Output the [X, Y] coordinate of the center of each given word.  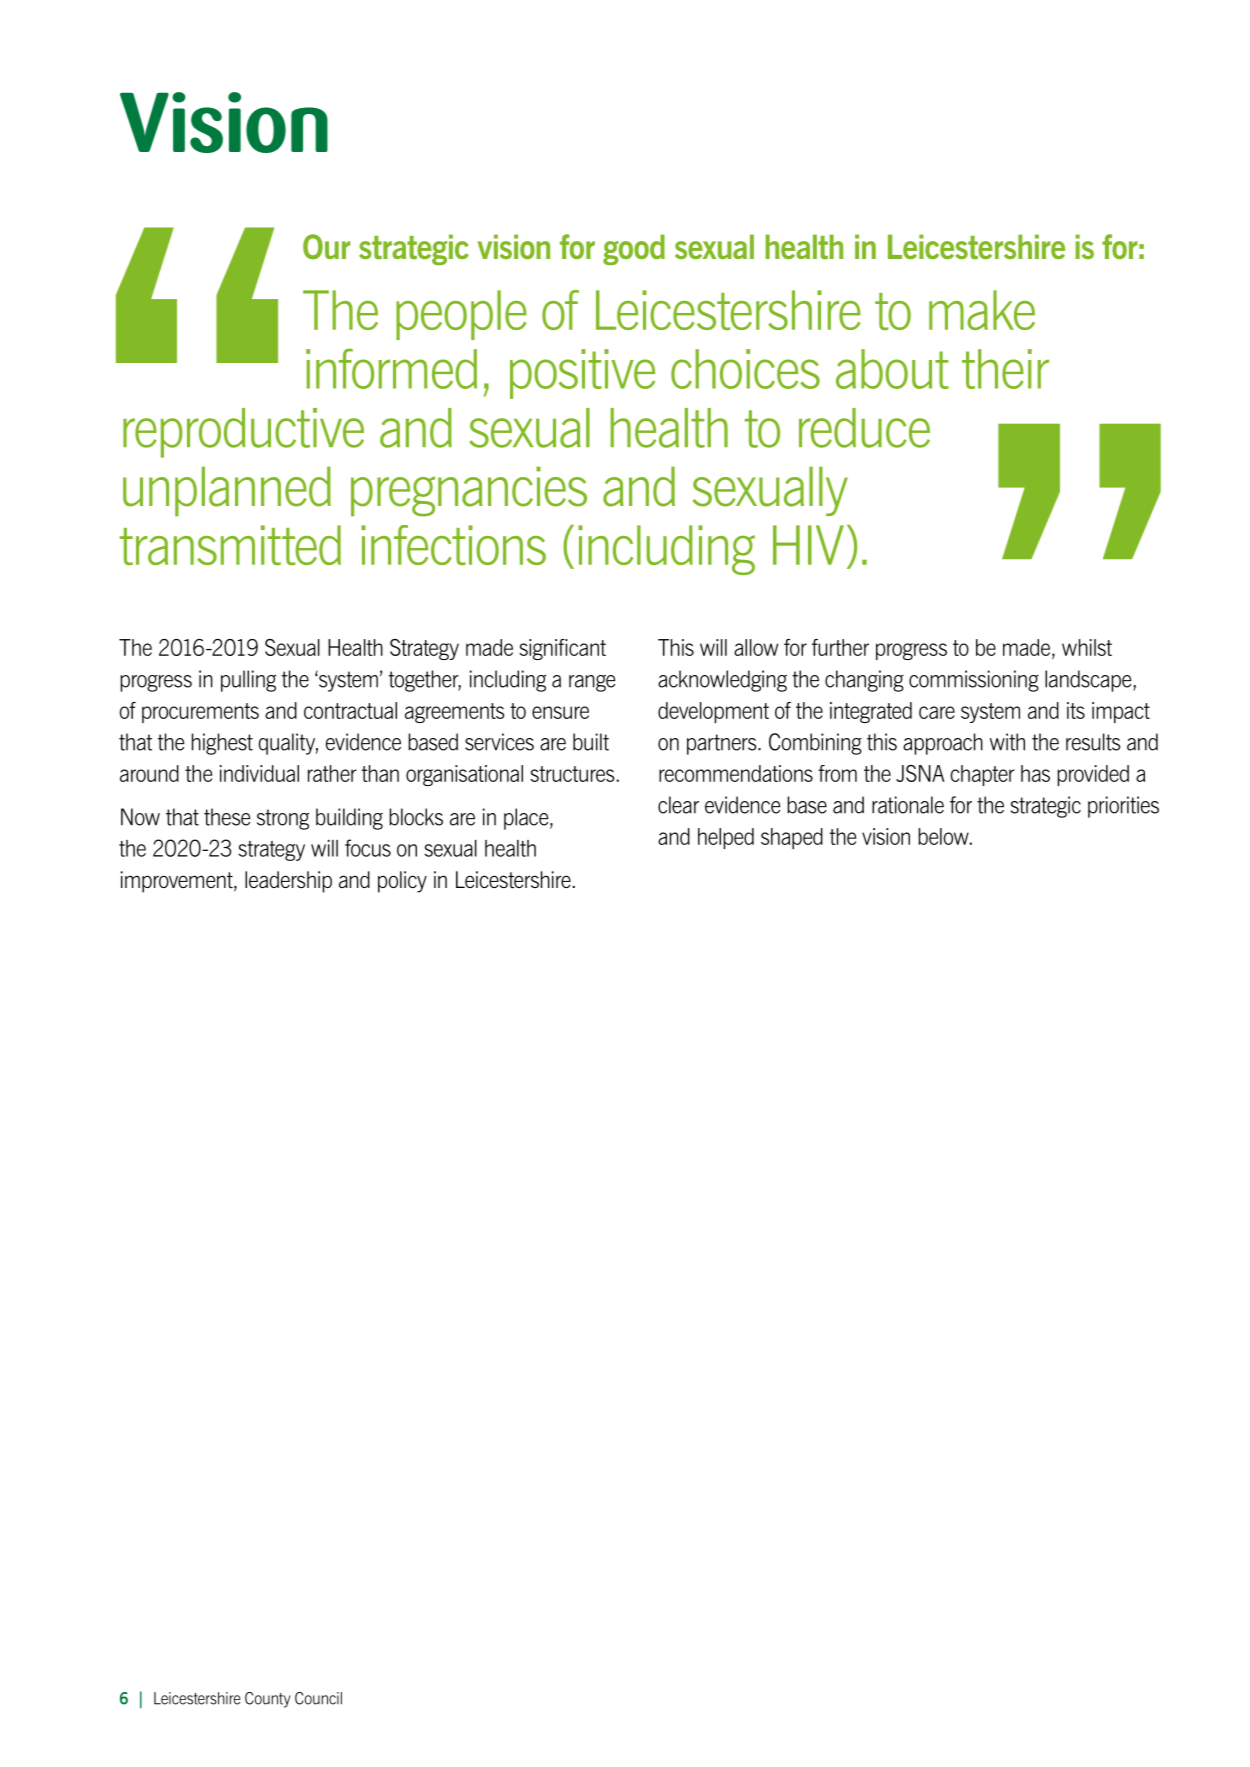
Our [327, 247]
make [982, 310]
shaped [792, 838]
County [268, 1700]
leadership [288, 882]
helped [726, 838]
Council [318, 1698]
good [634, 249]
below [944, 836]
